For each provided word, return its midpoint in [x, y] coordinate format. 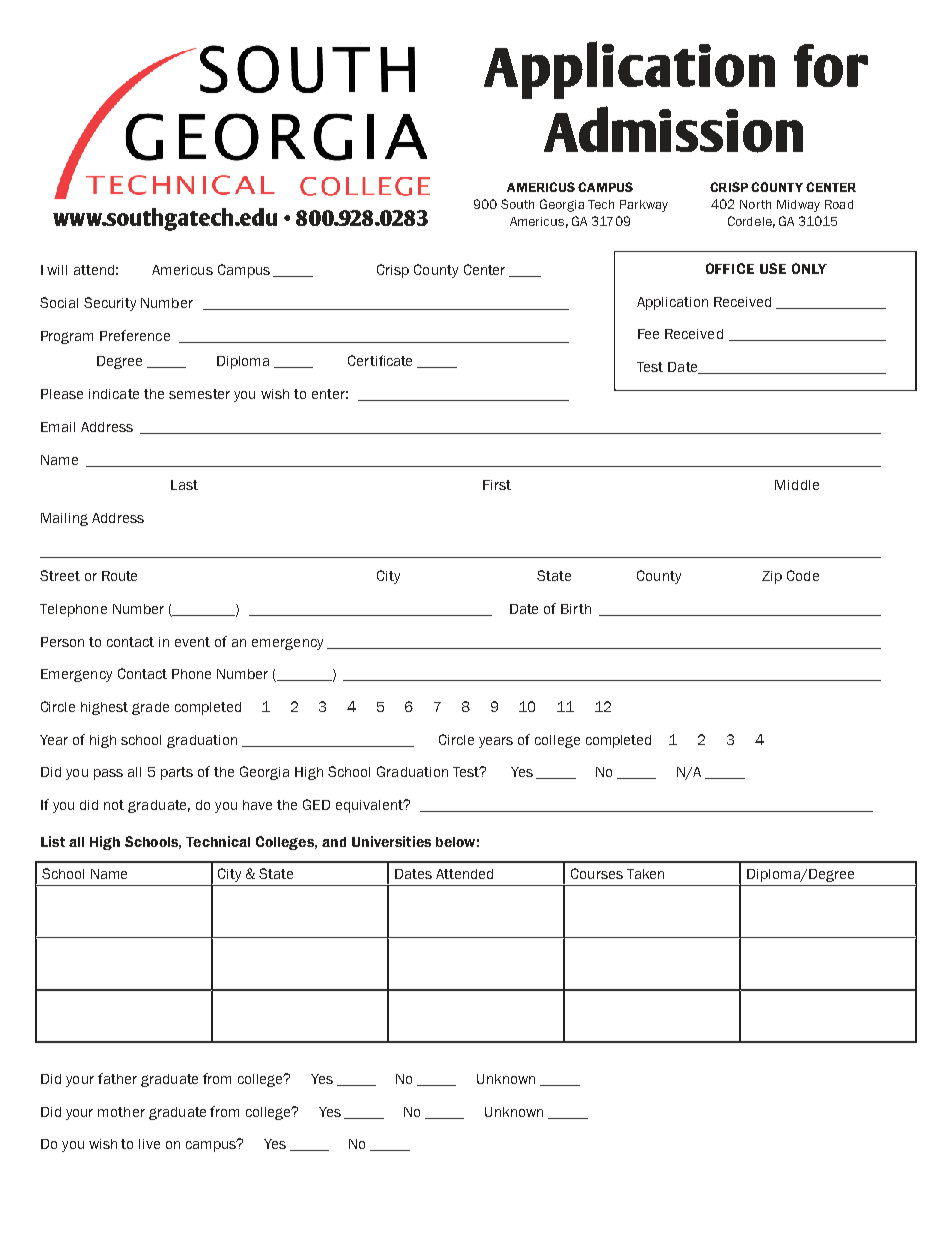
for [831, 65]
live [149, 1144]
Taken [645, 874]
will [57, 270]
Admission [673, 129]
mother [121, 1112]
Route [119, 576]
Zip [772, 577]
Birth [576, 609]
